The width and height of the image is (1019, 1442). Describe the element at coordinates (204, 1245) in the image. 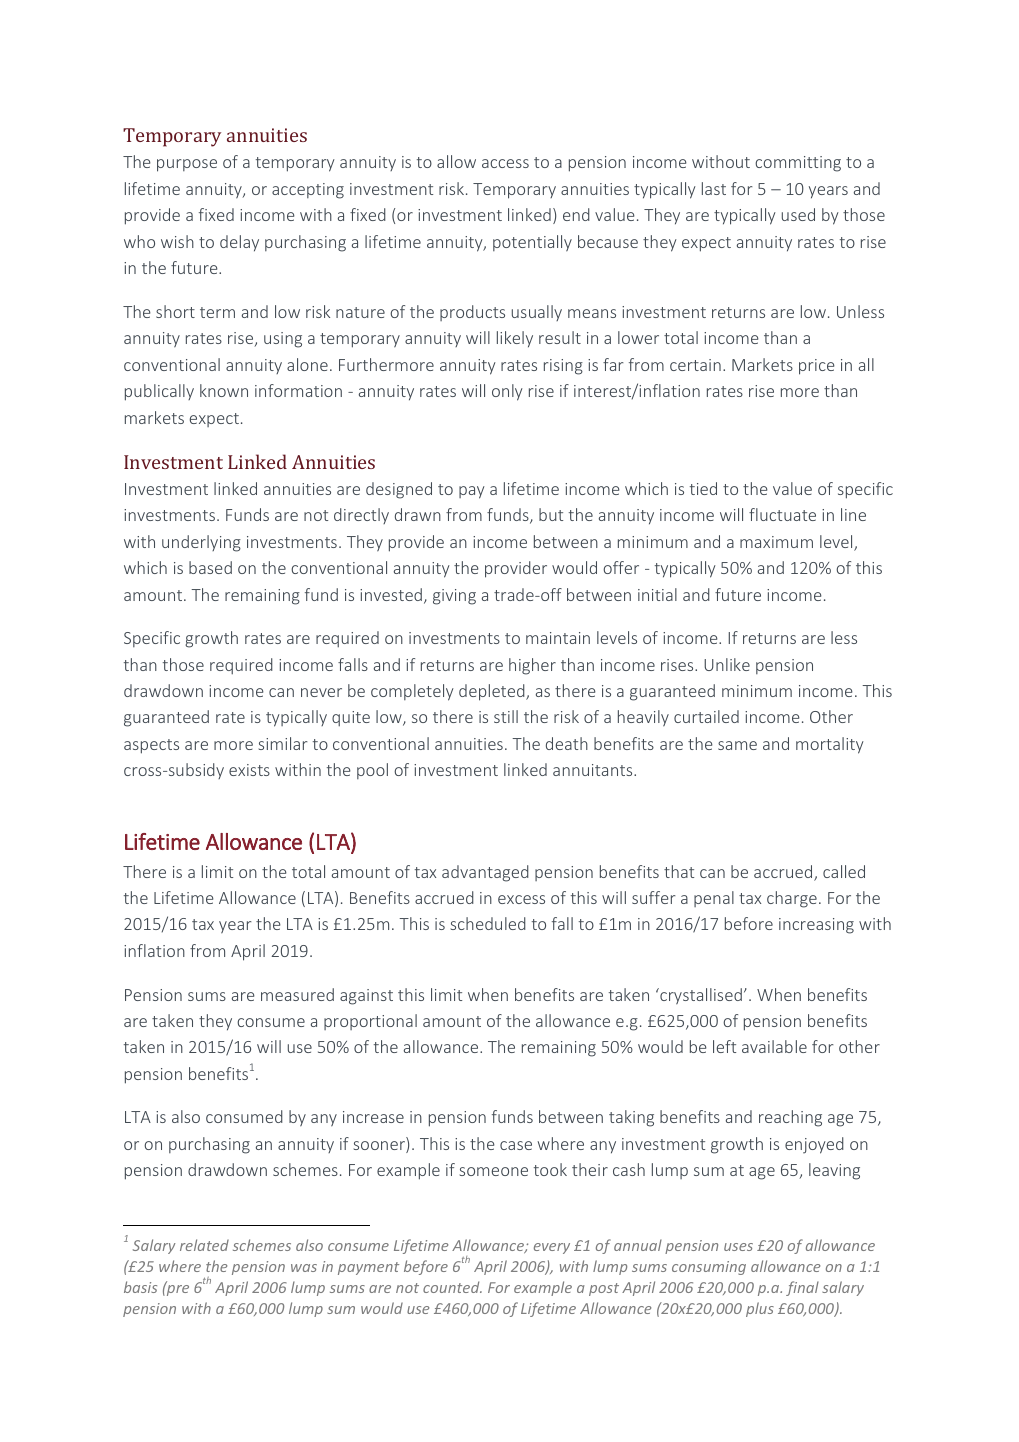

I see `related` at that location.
